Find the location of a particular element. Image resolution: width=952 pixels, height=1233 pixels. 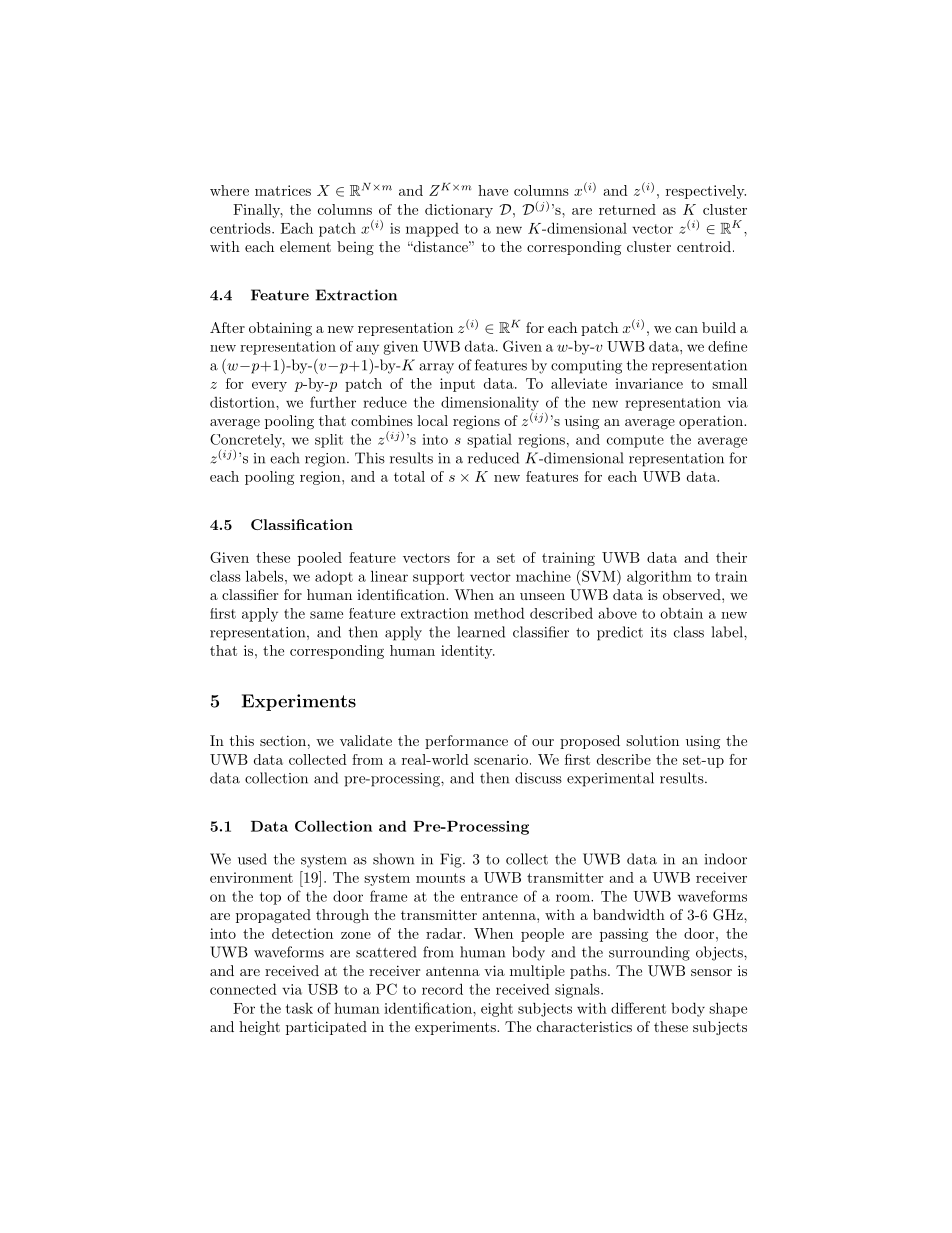

algorithm is located at coordinates (659, 577).
